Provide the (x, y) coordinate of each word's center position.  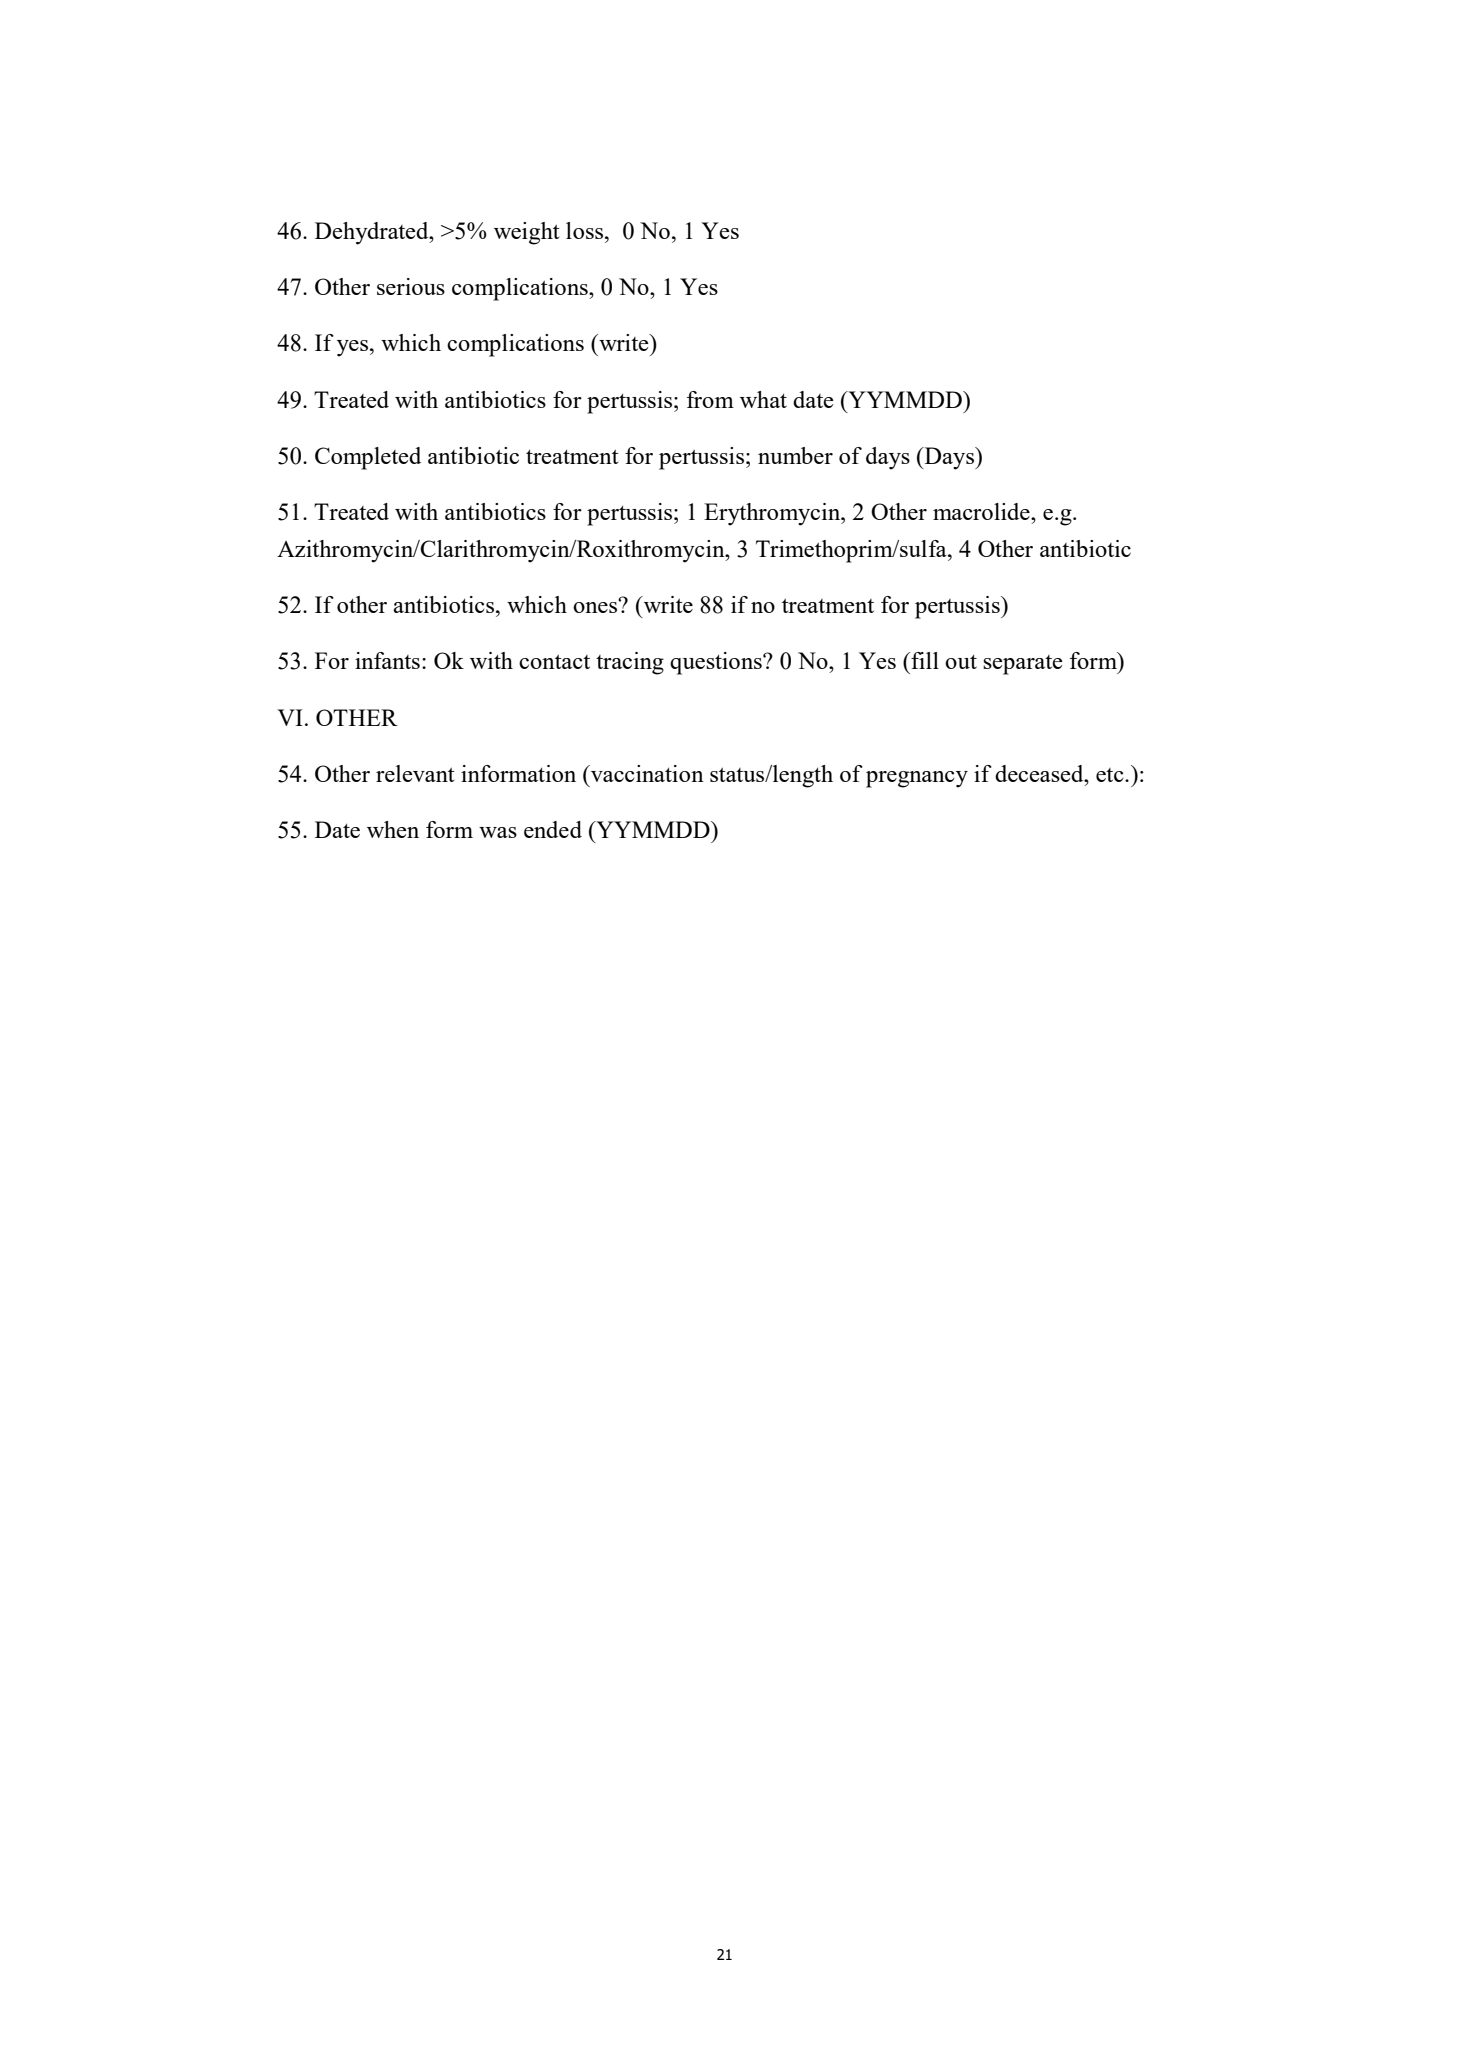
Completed (368, 458)
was (498, 832)
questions (717, 663)
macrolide (982, 511)
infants (387, 660)
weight (527, 233)
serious (411, 286)
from (710, 399)
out (961, 661)
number (795, 455)
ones (596, 606)
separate (1023, 665)
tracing (630, 663)
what (763, 399)
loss (586, 230)
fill (924, 660)
